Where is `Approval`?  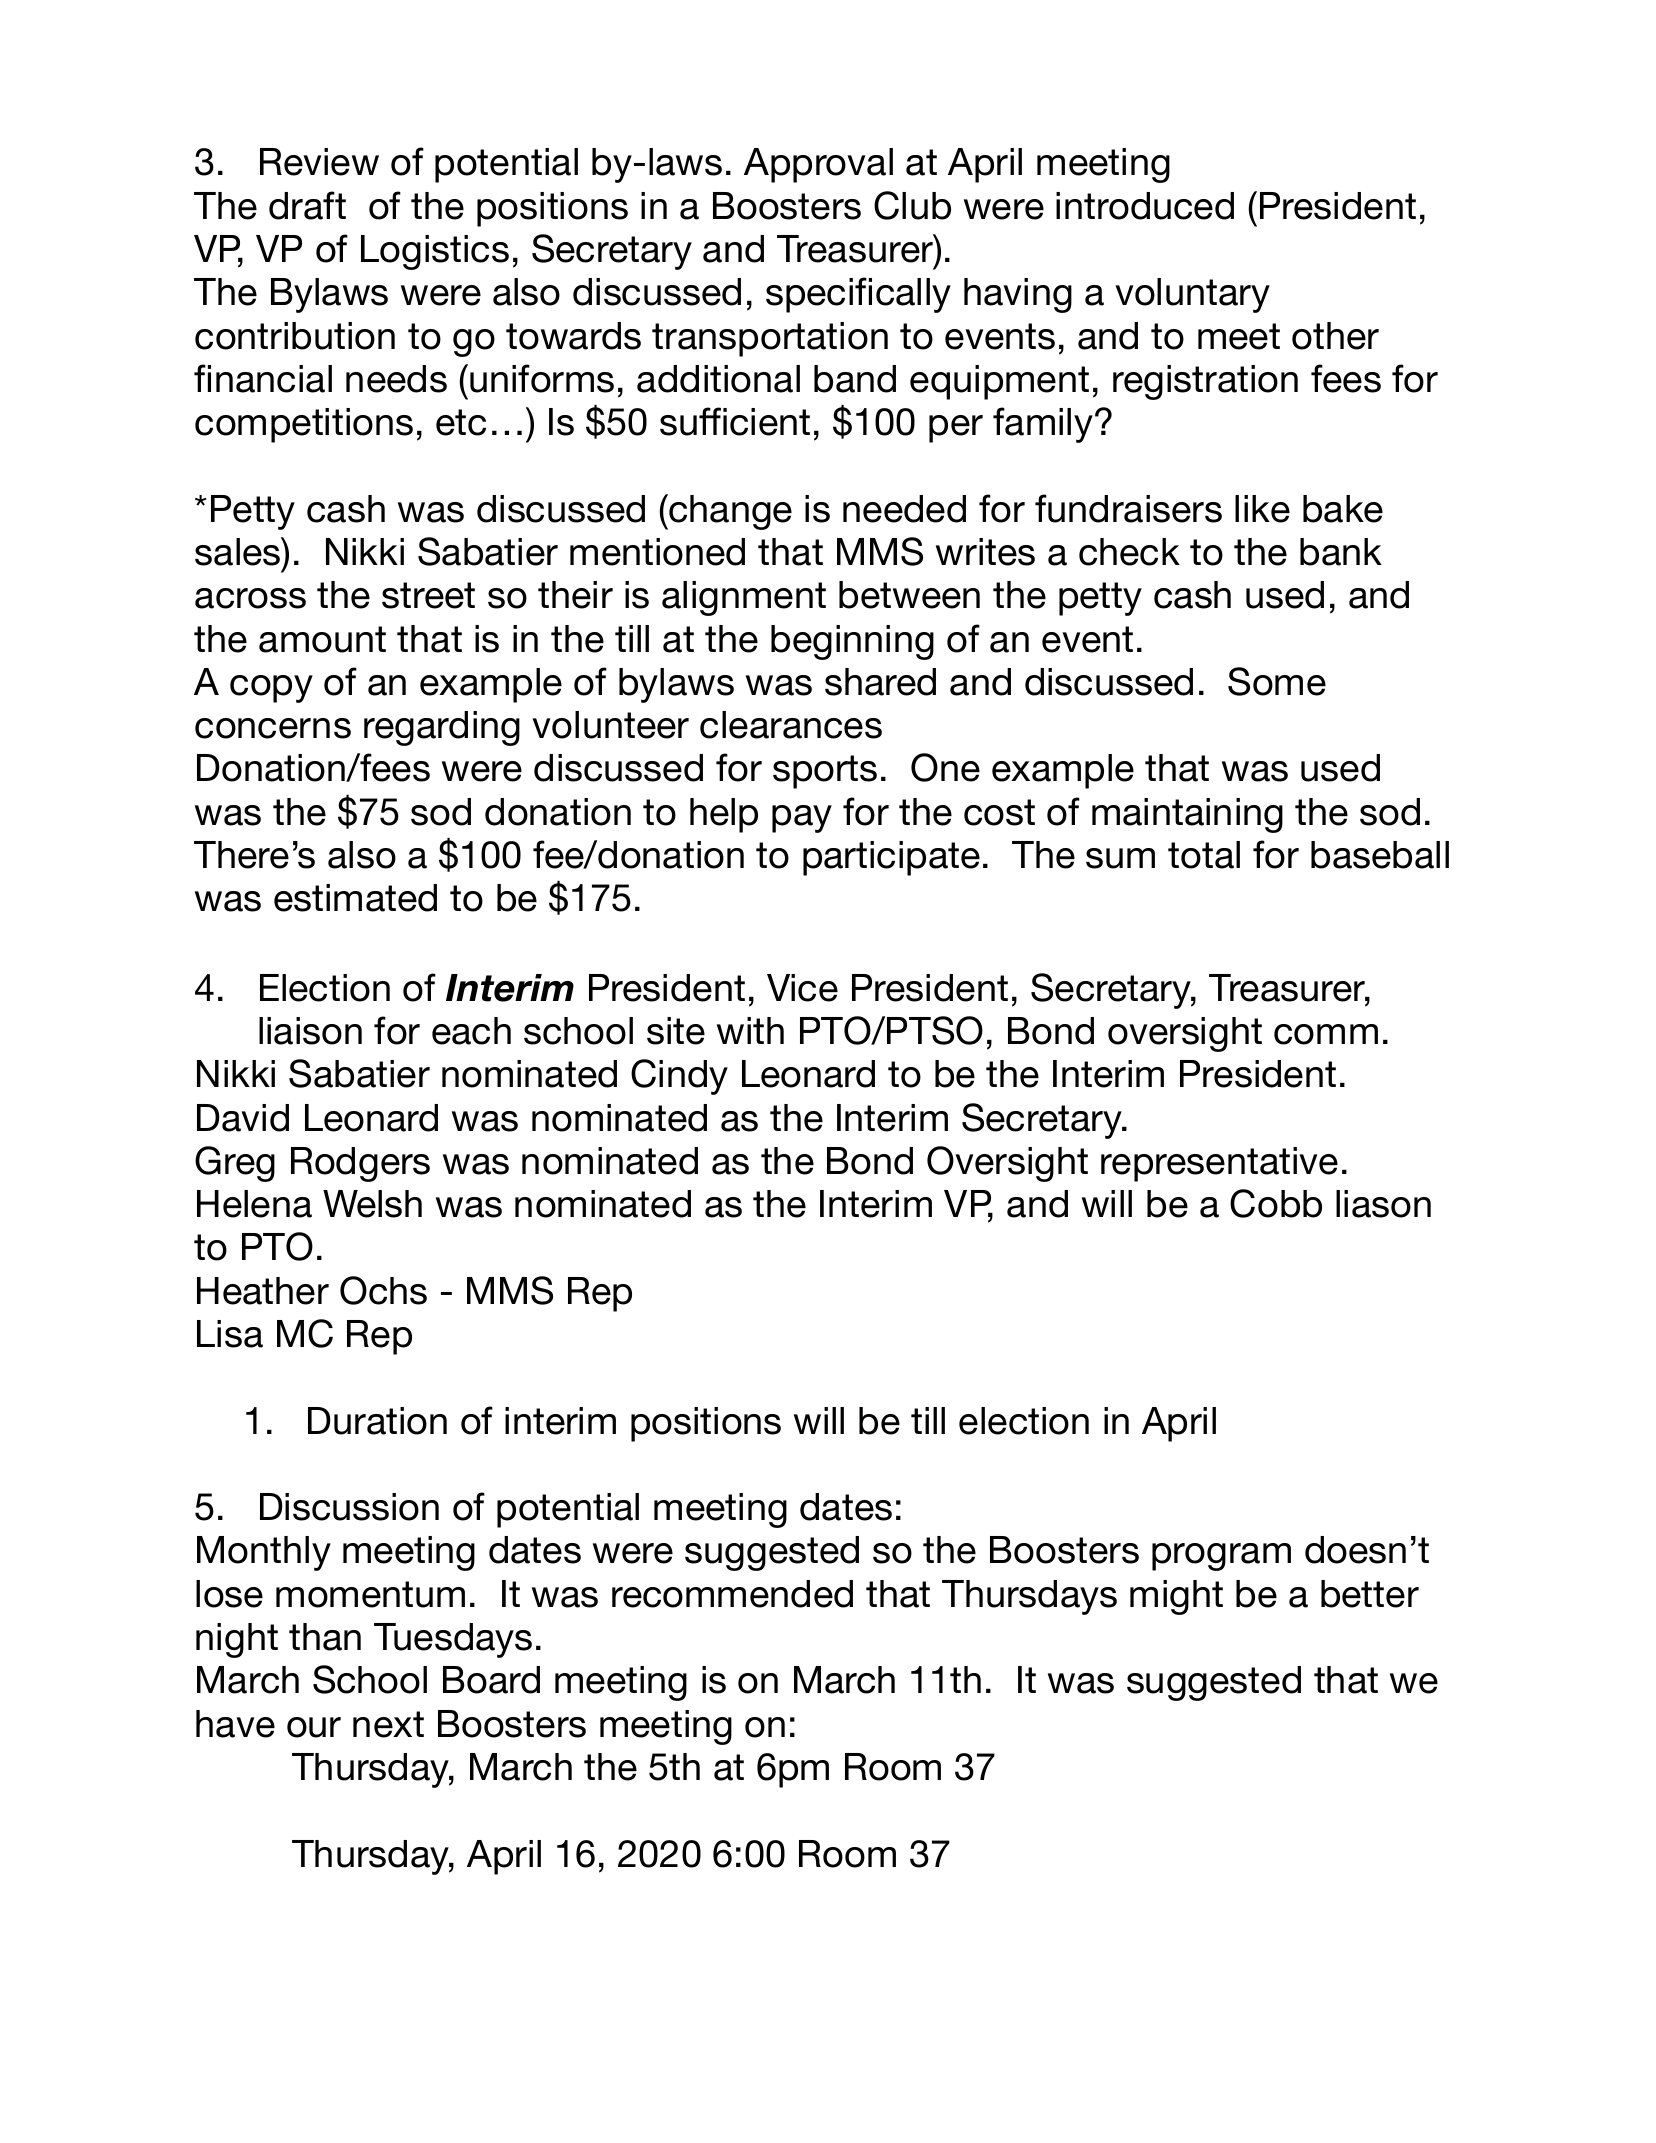 Approval is located at coordinates (818, 165).
